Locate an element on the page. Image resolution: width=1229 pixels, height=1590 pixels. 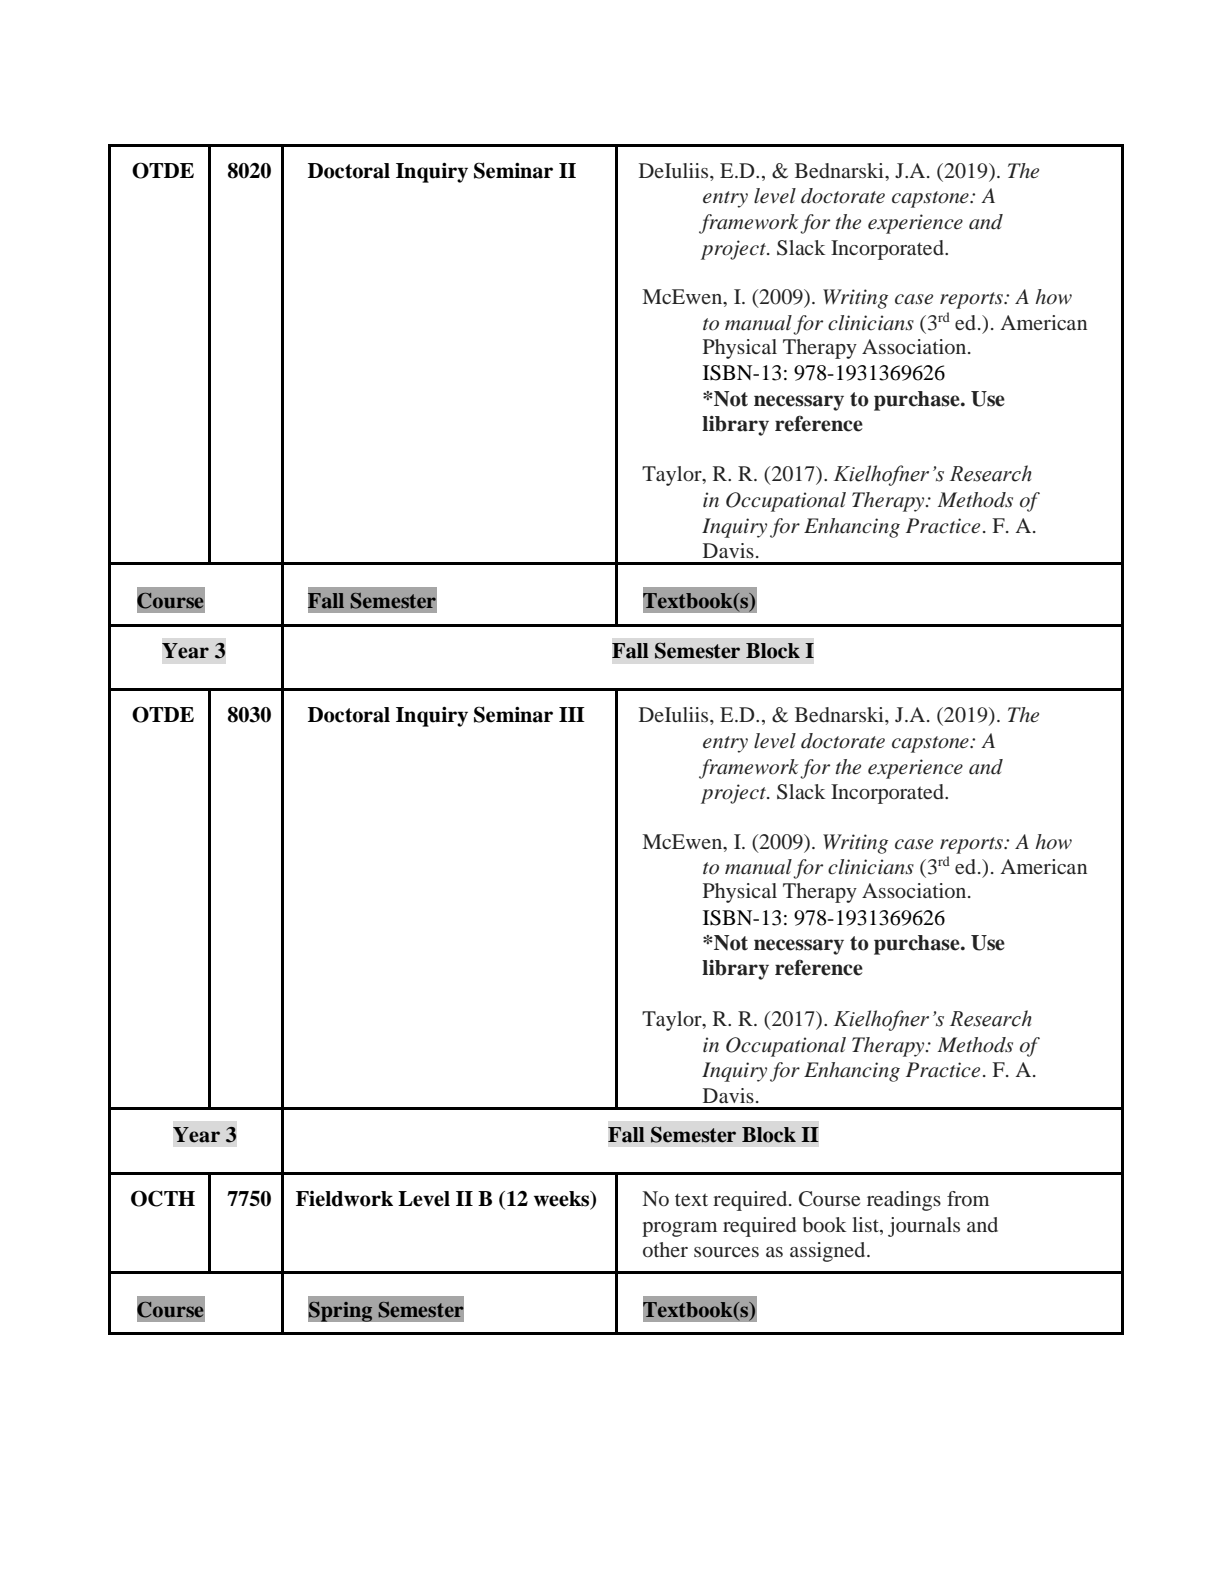
other is located at coordinates (665, 1249).
